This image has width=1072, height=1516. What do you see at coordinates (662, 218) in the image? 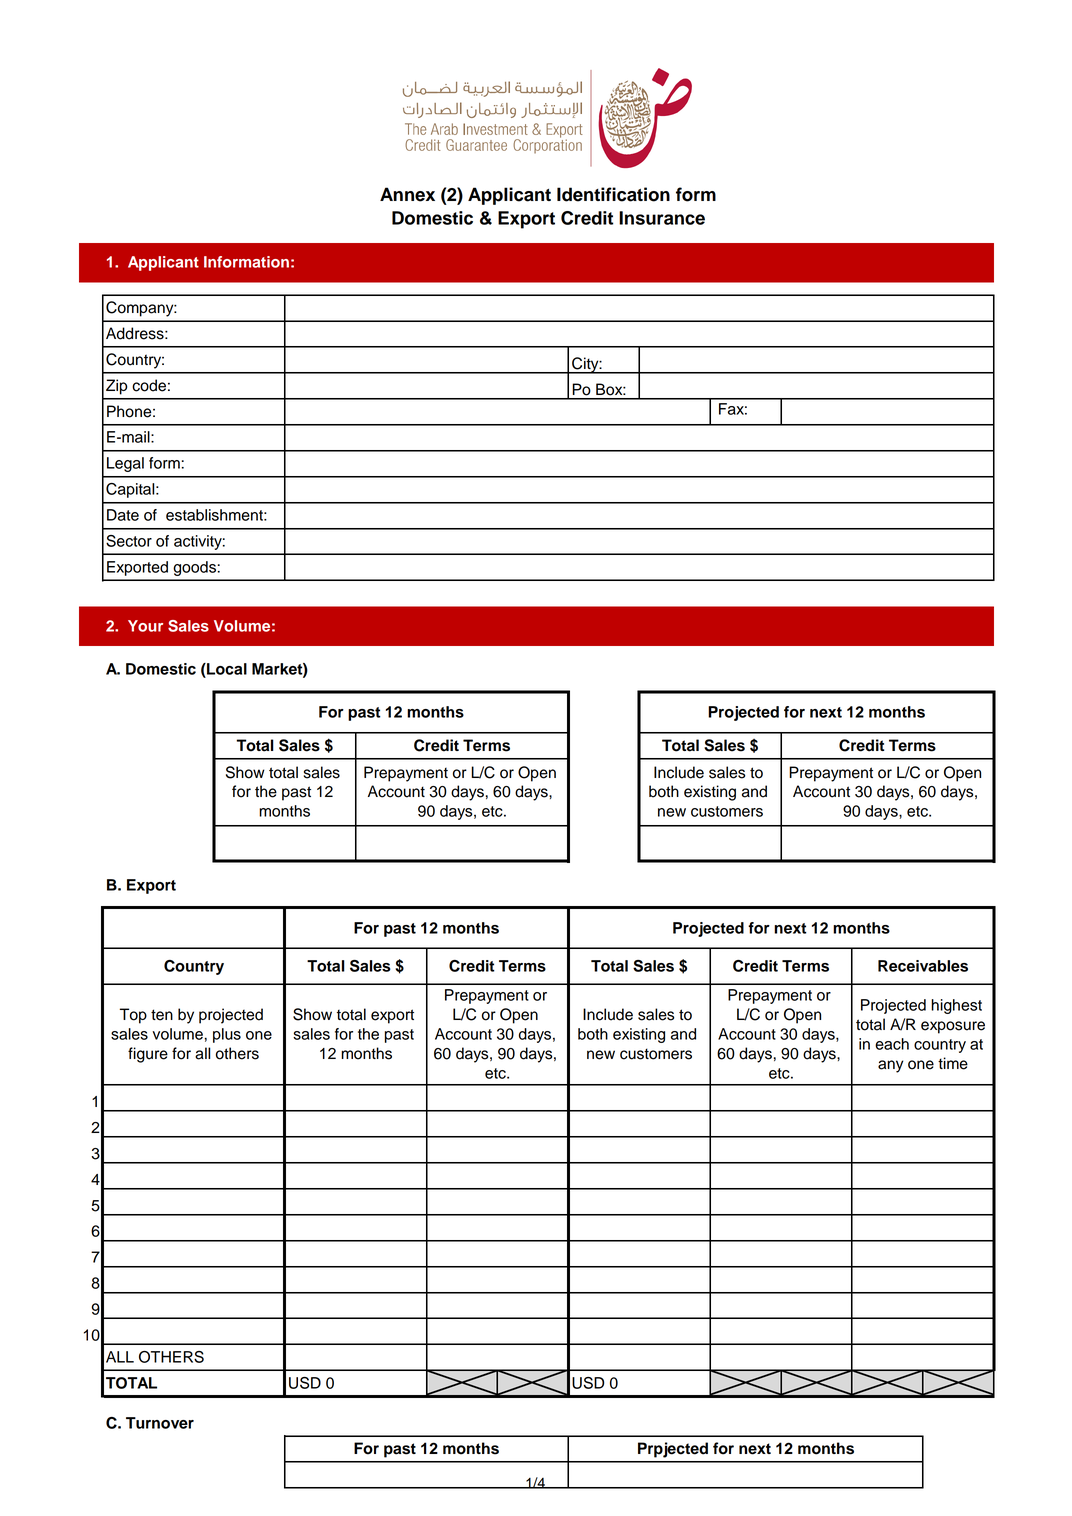
I see `Insurance` at bounding box center [662, 218].
